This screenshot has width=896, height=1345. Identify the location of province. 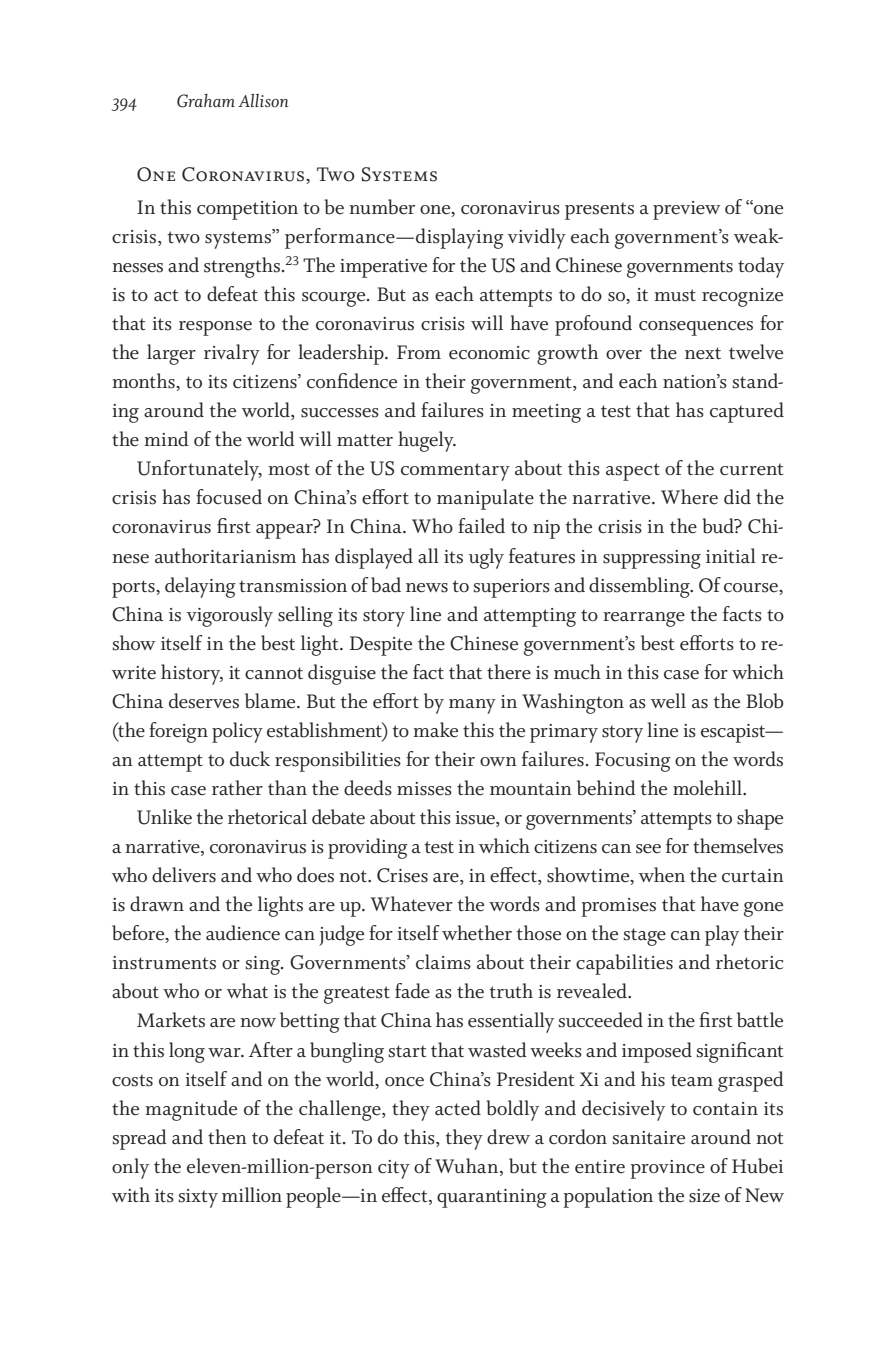
(667, 1169).
